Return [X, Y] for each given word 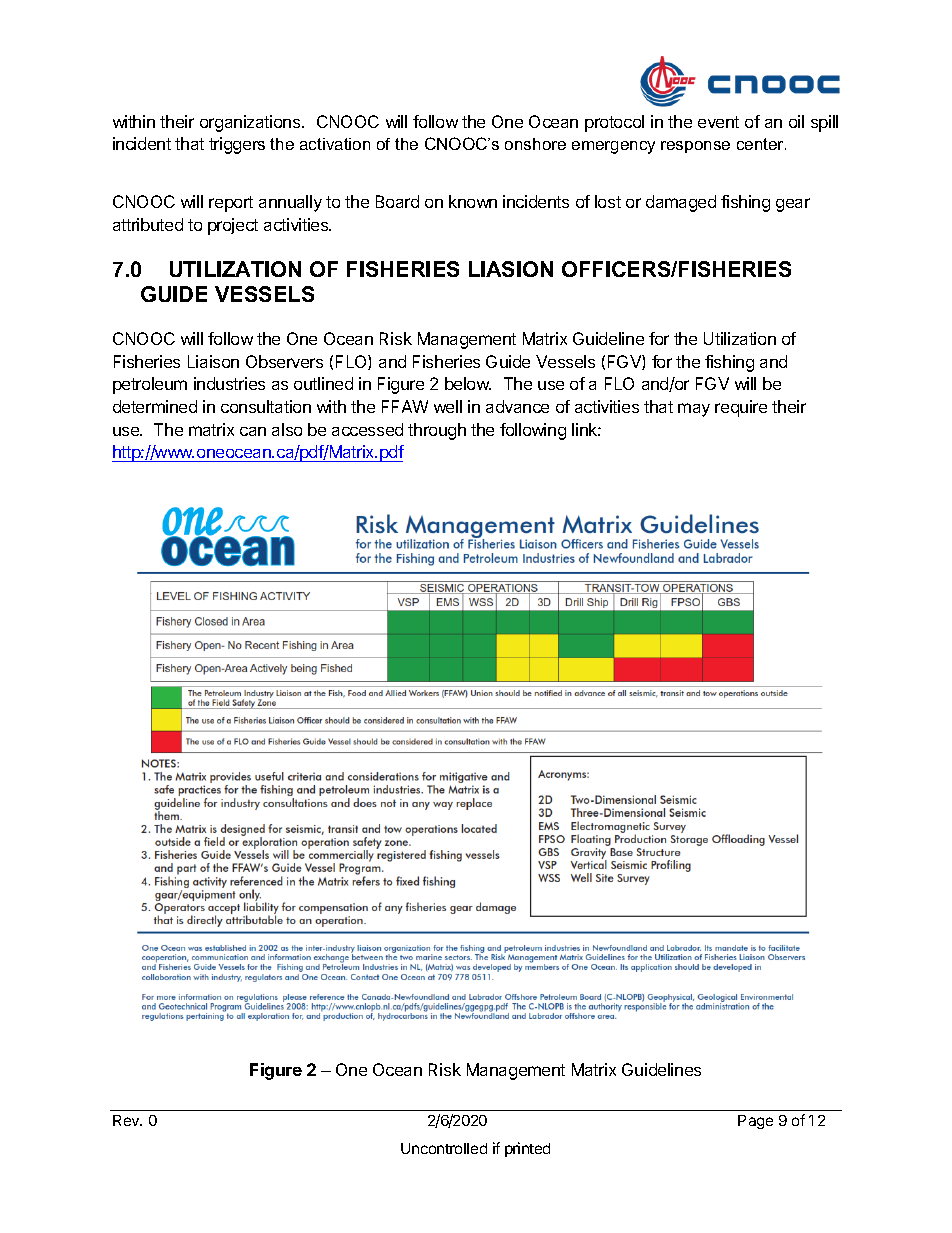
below [468, 383]
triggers [237, 145]
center [761, 144]
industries [229, 383]
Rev [127, 1120]
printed [527, 1149]
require [741, 408]
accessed [367, 429]
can [253, 431]
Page [755, 1122]
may [694, 410]
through [437, 431]
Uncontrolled [444, 1148]
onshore [535, 144]
